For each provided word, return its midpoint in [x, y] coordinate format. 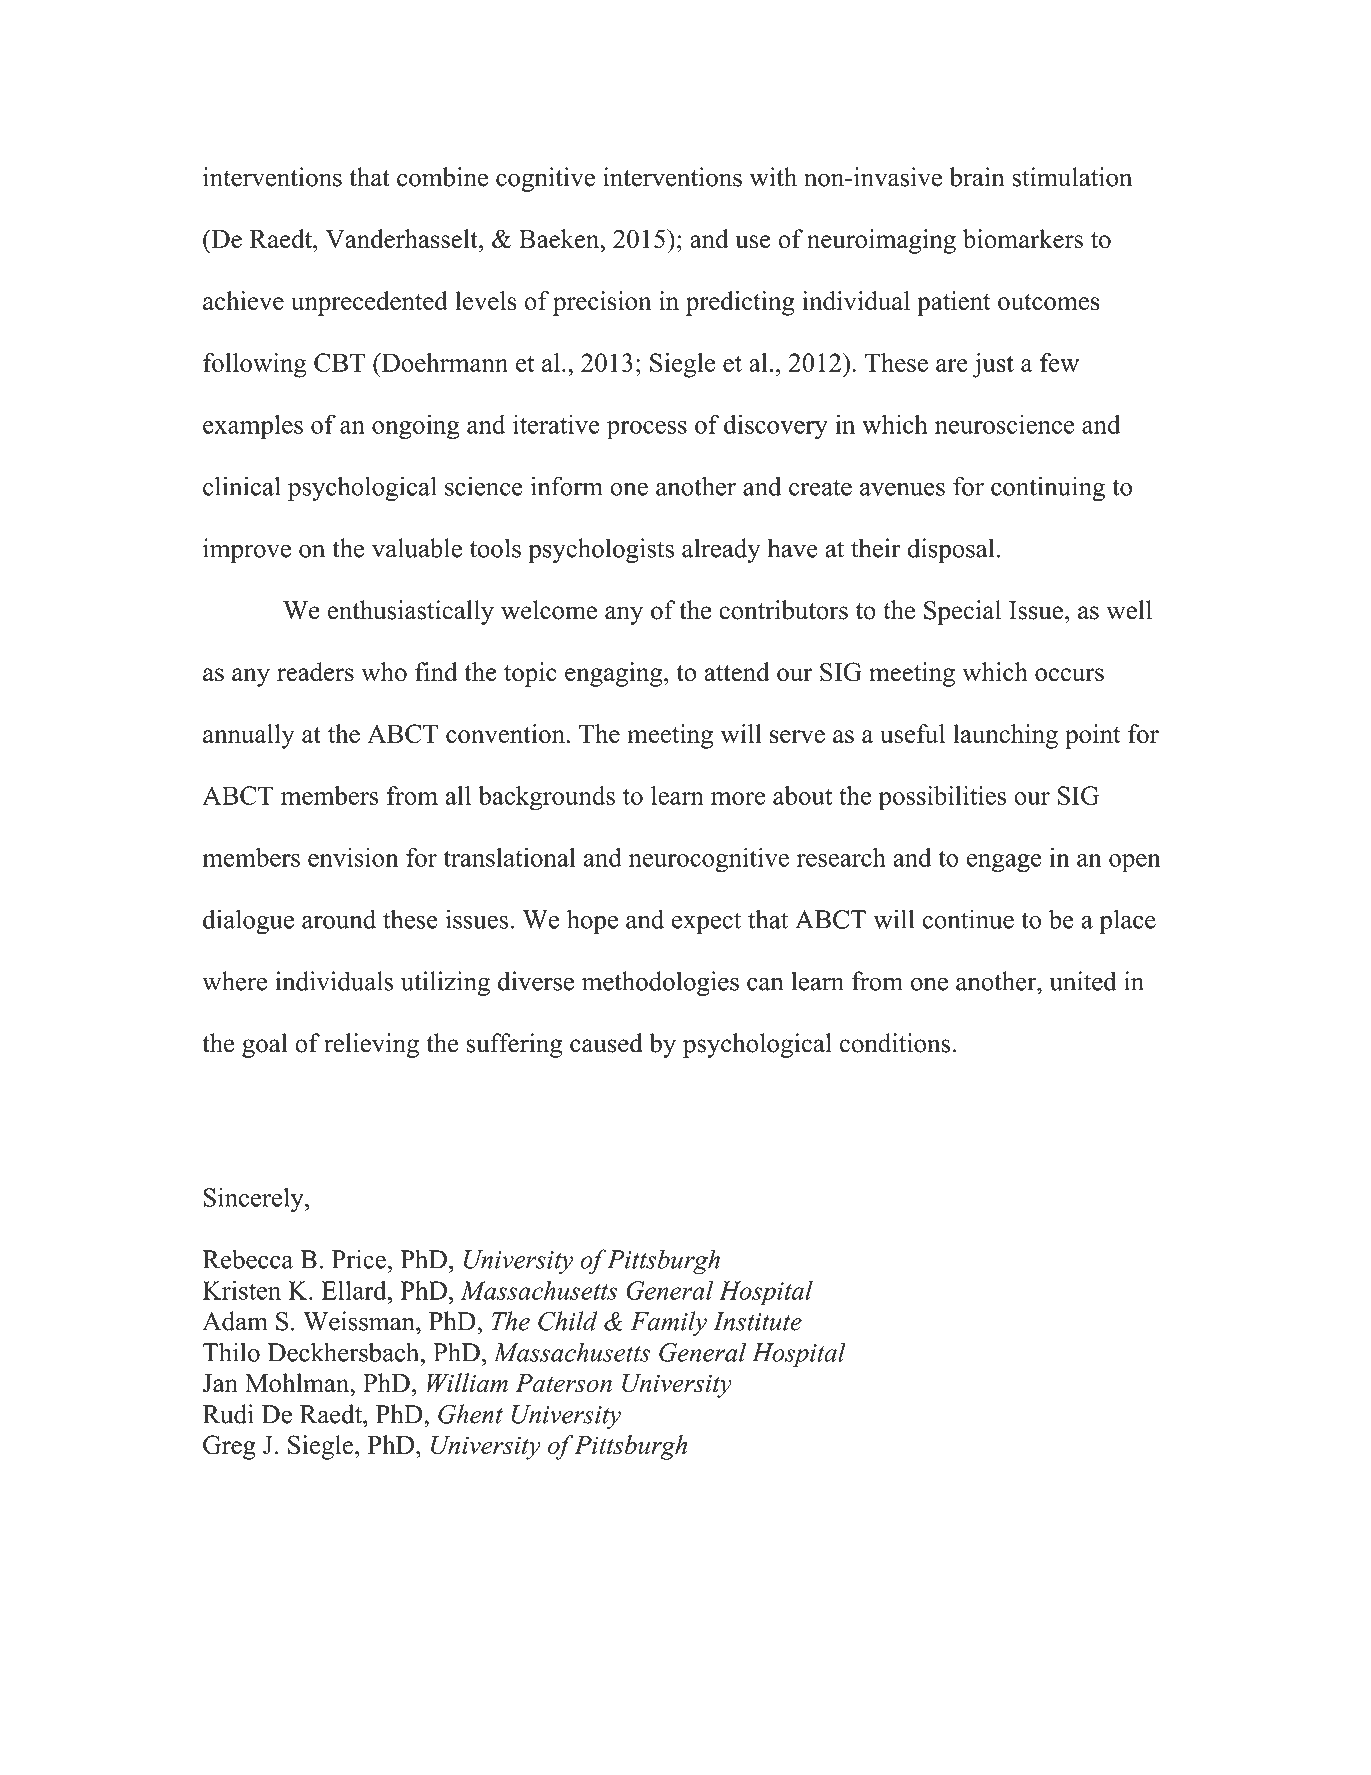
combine [442, 177]
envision [353, 857]
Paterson [563, 1383]
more [738, 798]
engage [1004, 863]
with [773, 177]
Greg [229, 1447]
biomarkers [1023, 239]
